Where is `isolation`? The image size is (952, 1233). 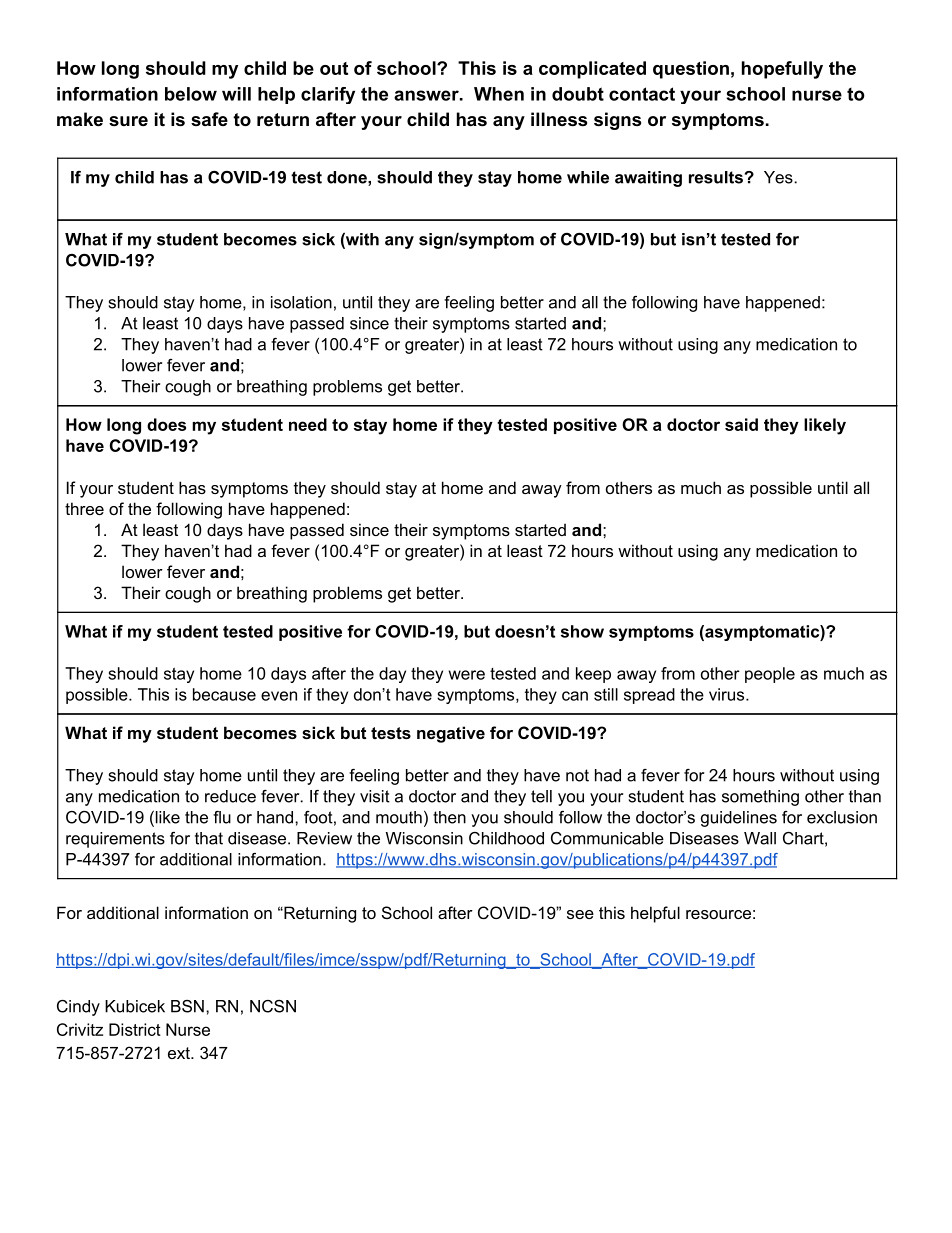
isolation is located at coordinates (301, 302).
